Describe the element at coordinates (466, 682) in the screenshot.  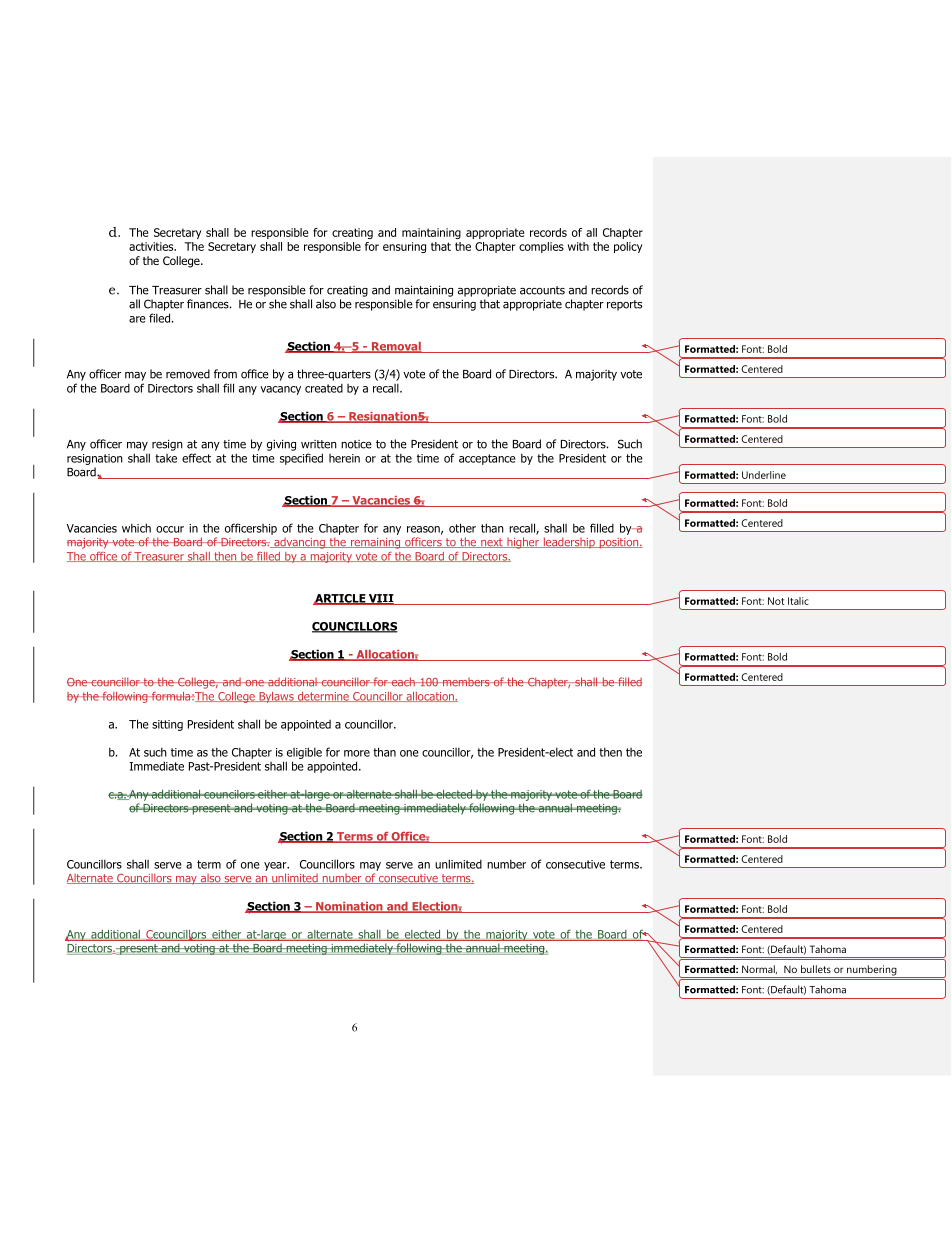
I see `members` at that location.
